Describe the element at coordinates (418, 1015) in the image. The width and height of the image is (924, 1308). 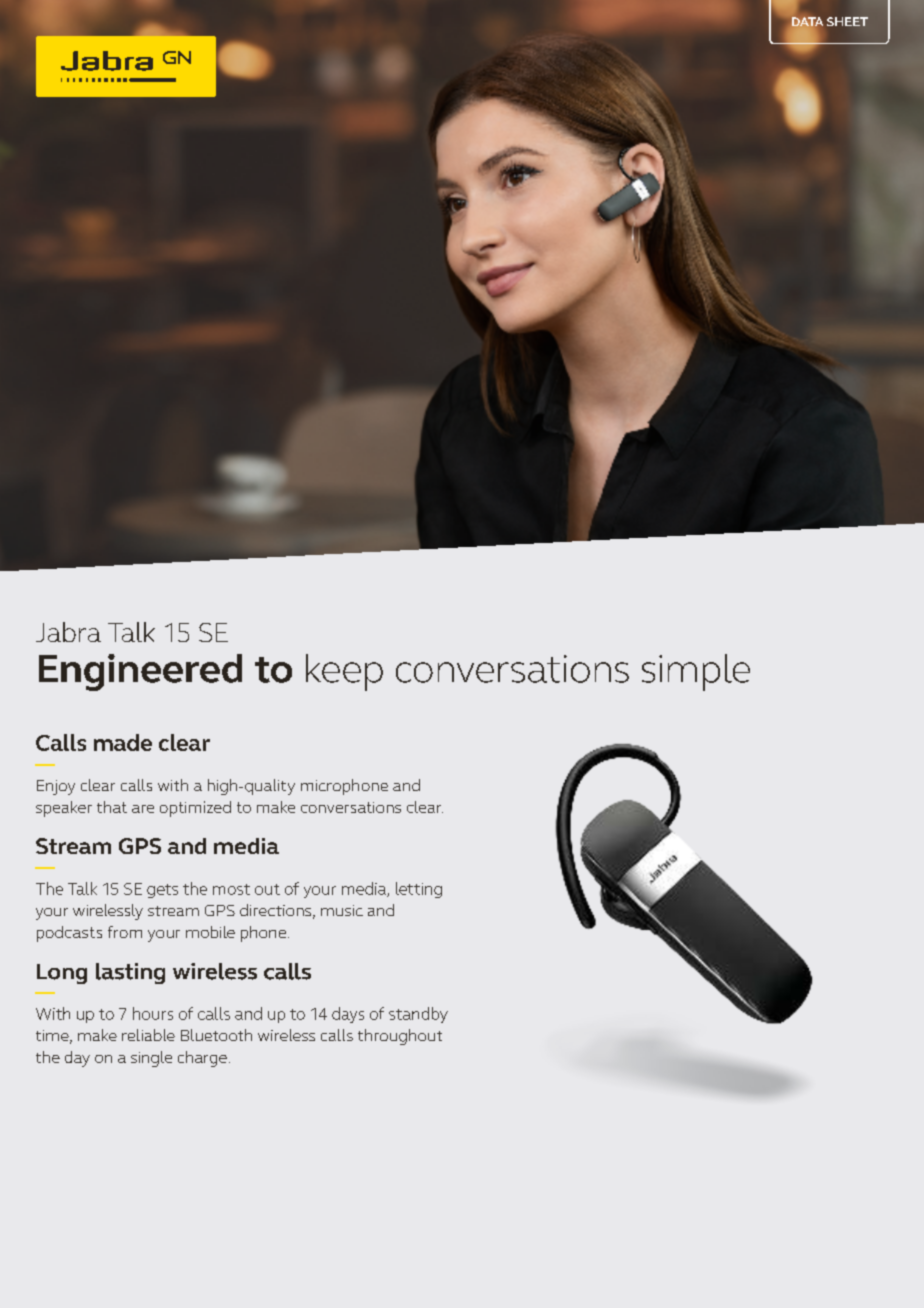
I see `standby` at that location.
